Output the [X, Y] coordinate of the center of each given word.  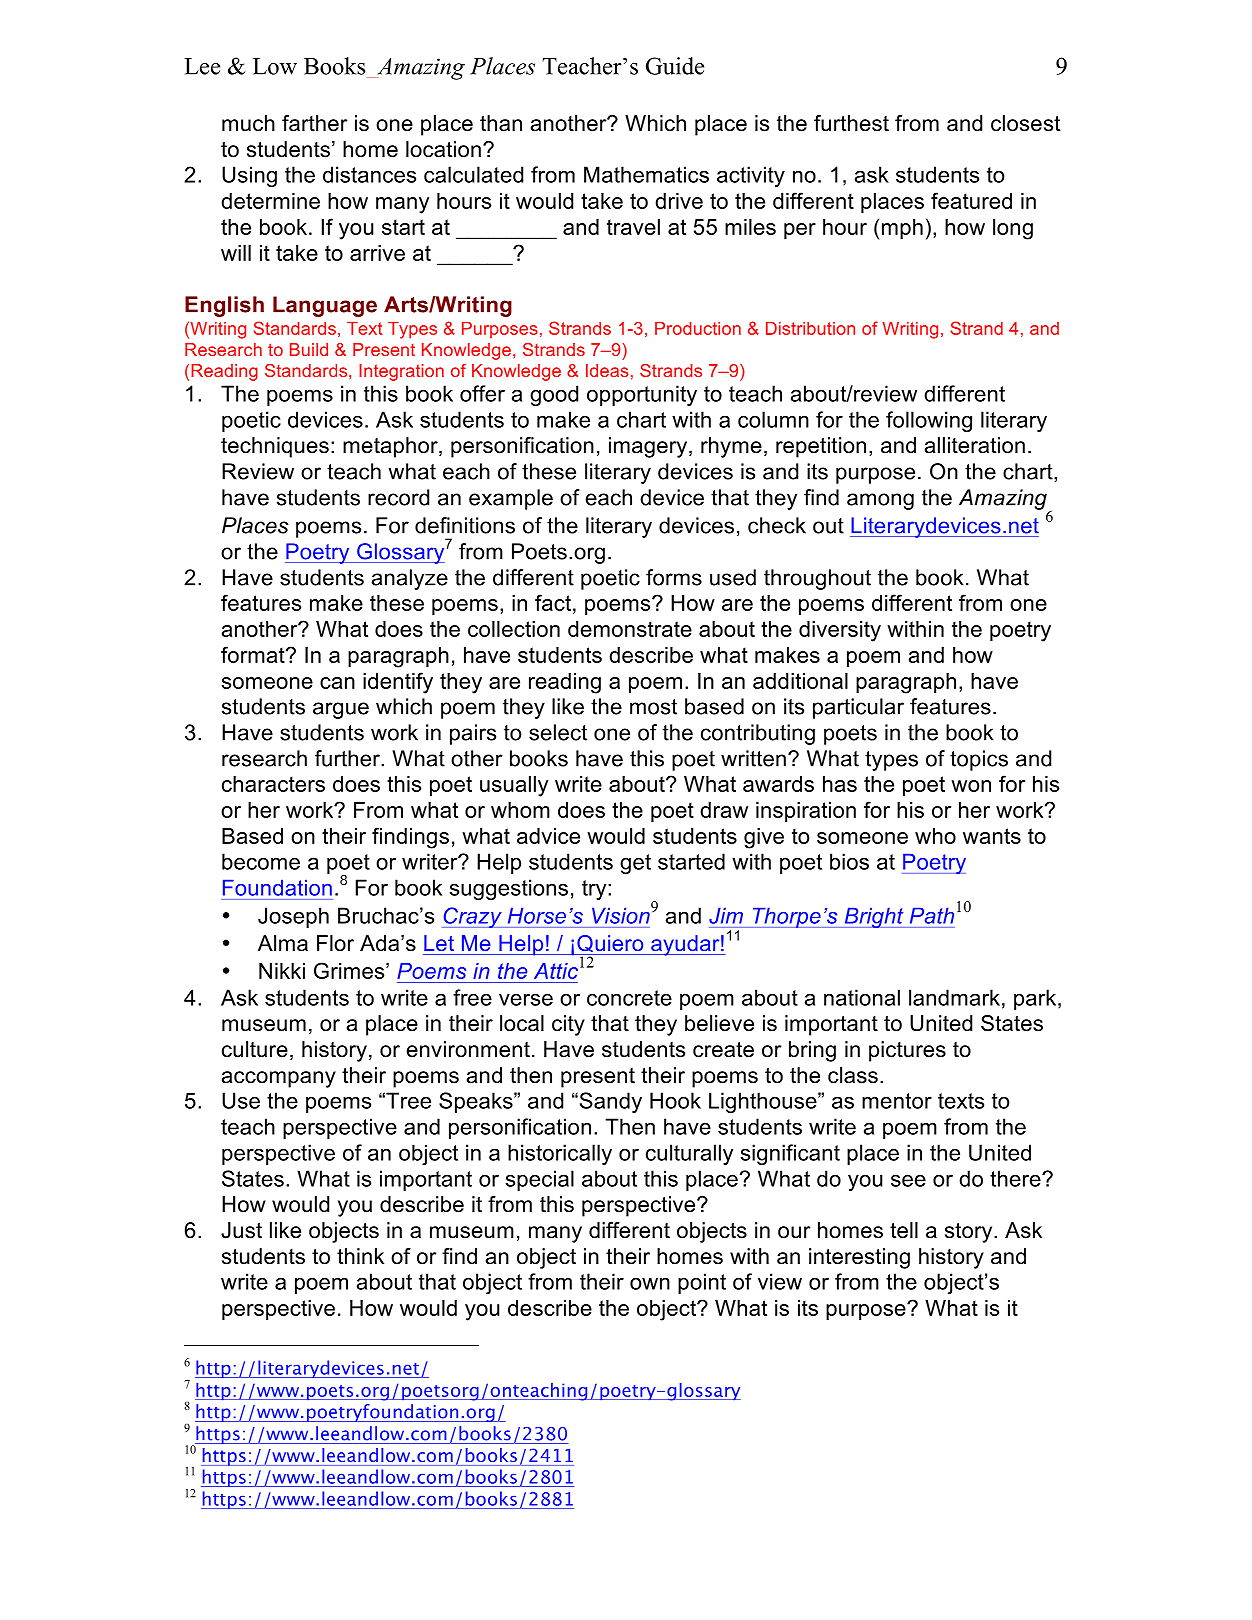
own [650, 1283]
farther [314, 123]
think [360, 1256]
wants [992, 836]
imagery [649, 447]
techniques [275, 447]
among [880, 501]
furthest [851, 123]
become [261, 861]
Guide [675, 66]
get [635, 864]
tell [904, 1230]
